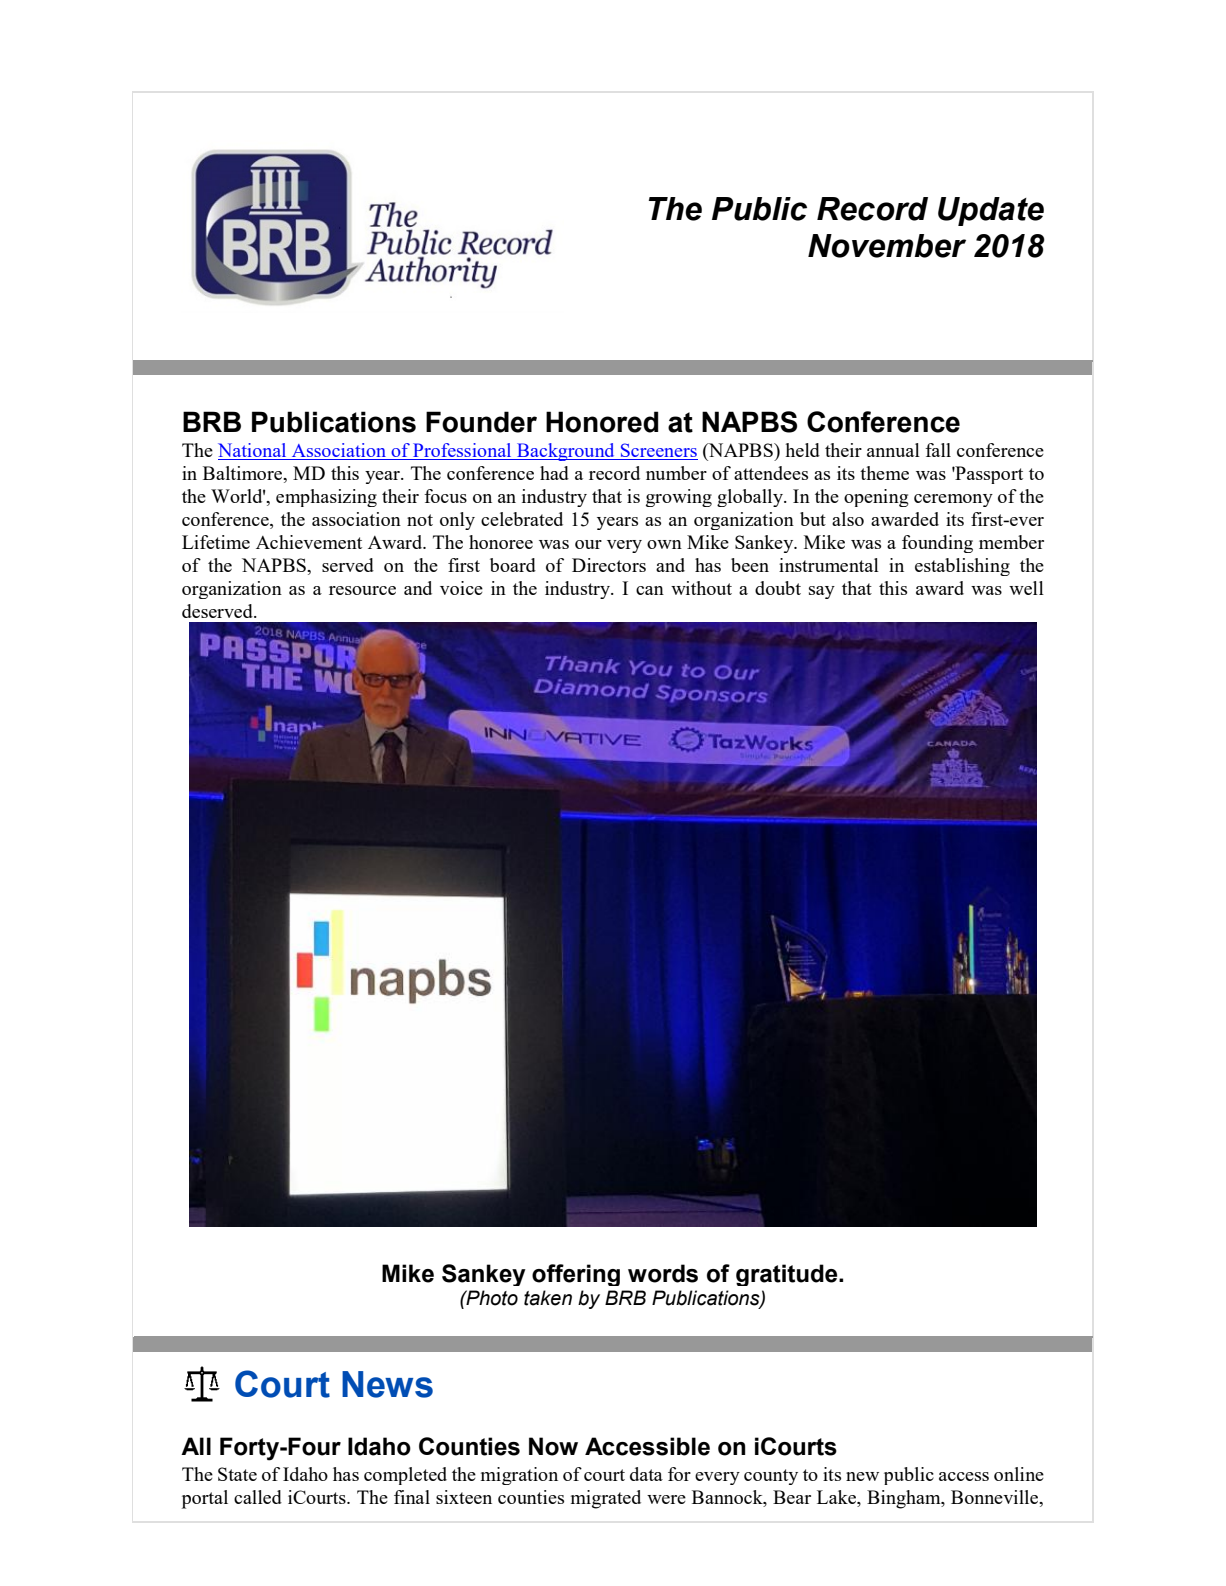 This screenshot has width=1226, height=1586. I want to click on Honored, so click(602, 422).
